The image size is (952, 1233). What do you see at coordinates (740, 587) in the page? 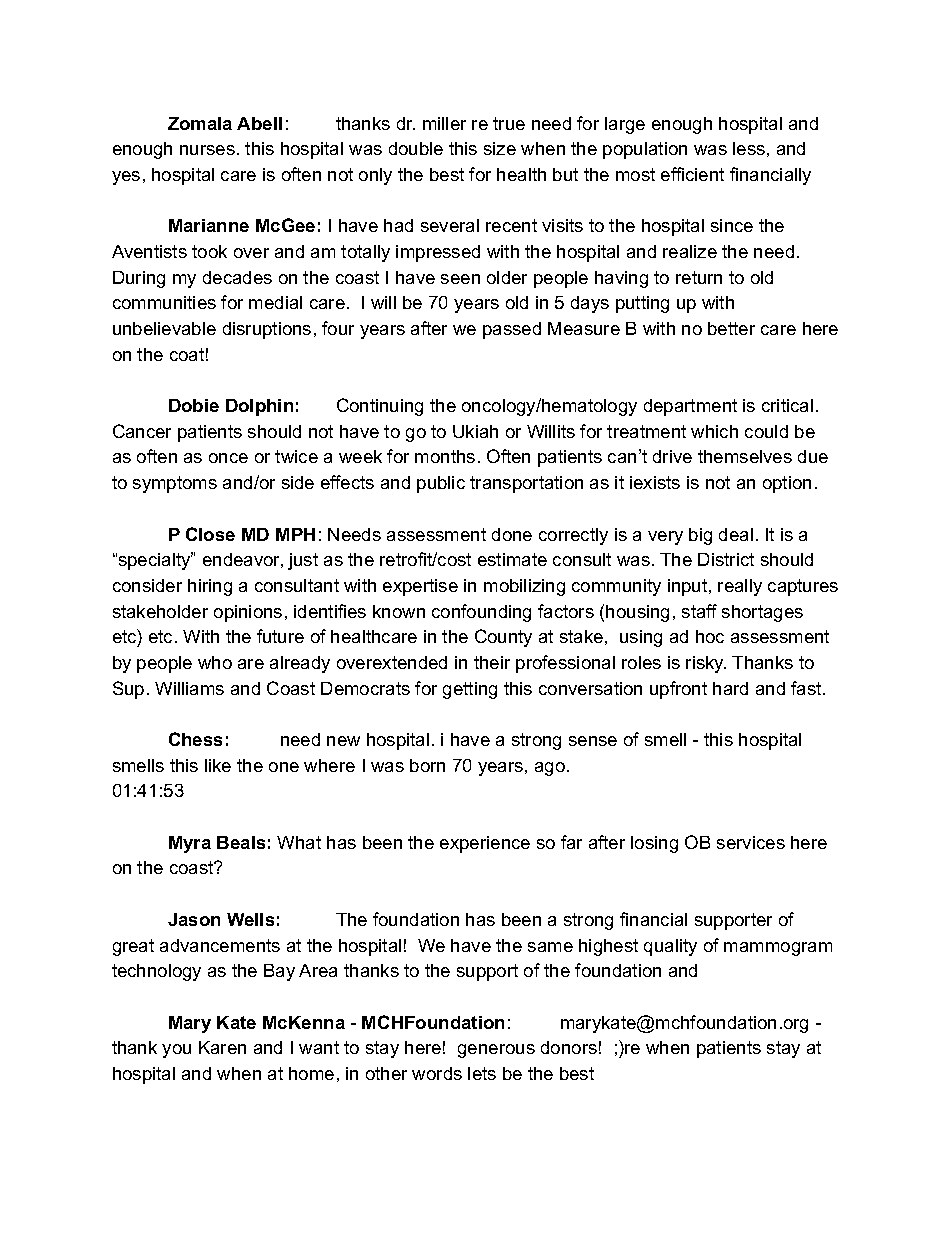
I see `really` at bounding box center [740, 587].
